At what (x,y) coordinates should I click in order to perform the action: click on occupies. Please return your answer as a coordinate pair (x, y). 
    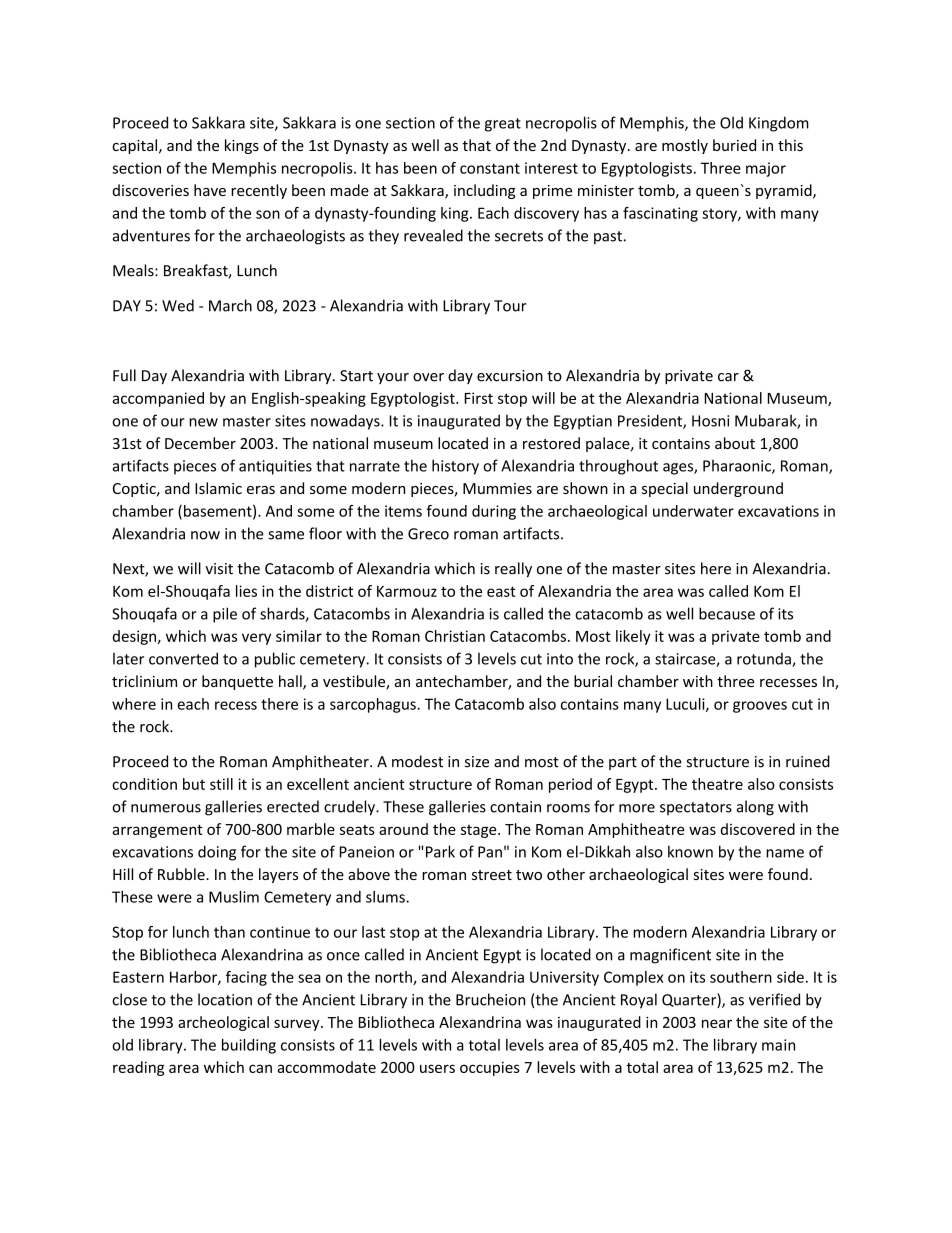
    Looking at the image, I should click on (490, 1068).
